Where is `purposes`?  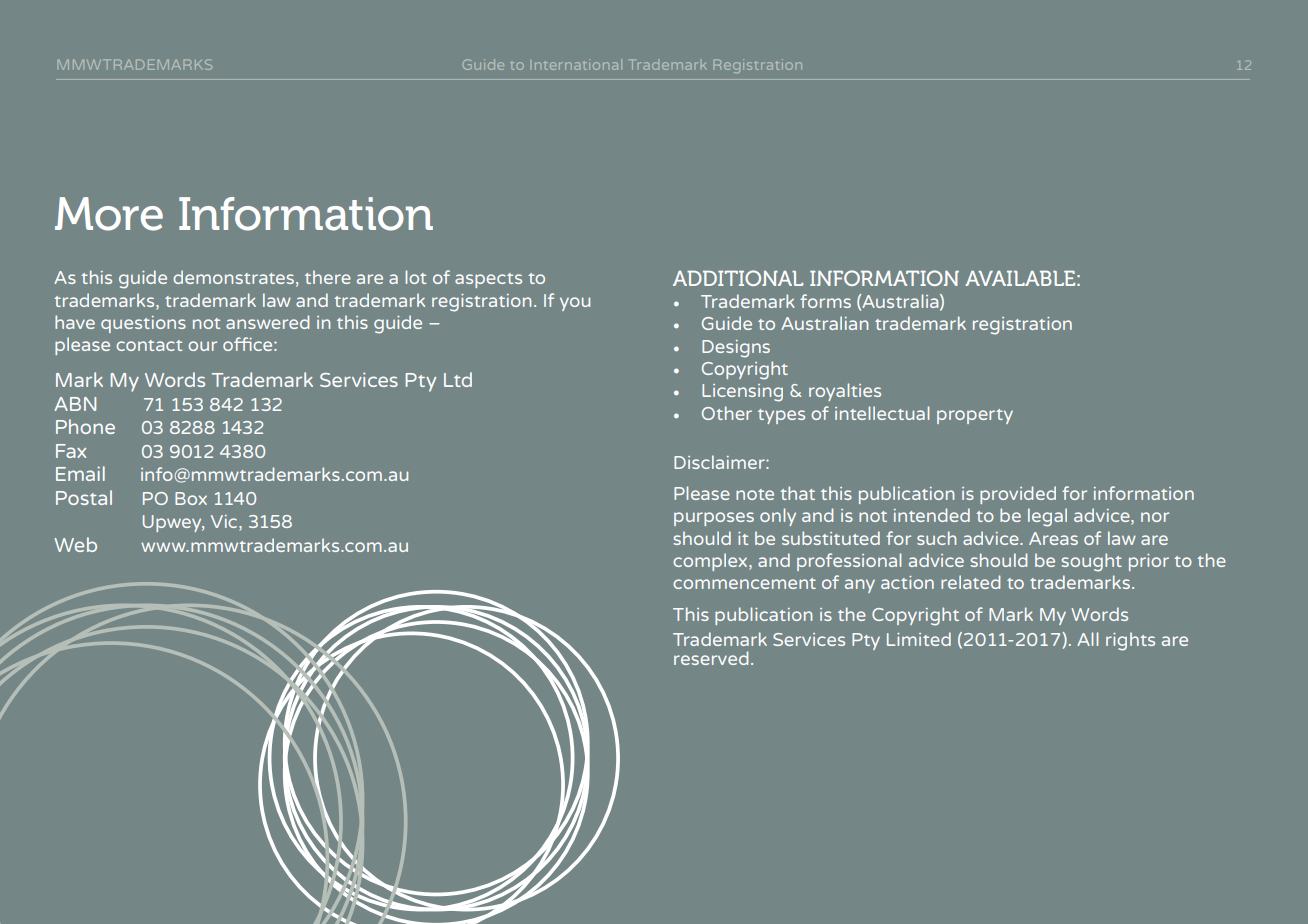
purposes is located at coordinates (714, 519).
